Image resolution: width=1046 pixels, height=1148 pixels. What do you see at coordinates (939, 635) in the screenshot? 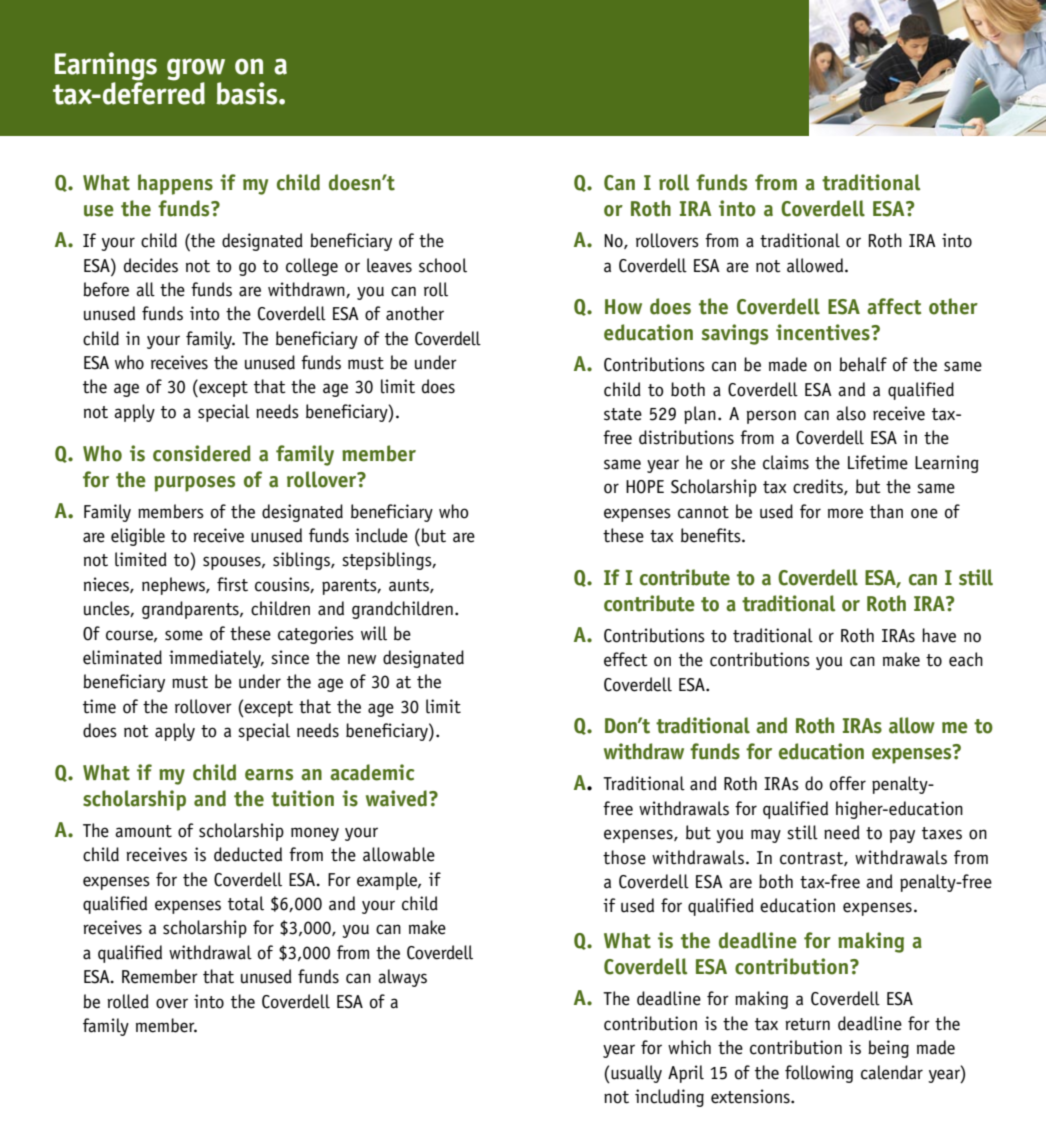
I see `have` at bounding box center [939, 635].
